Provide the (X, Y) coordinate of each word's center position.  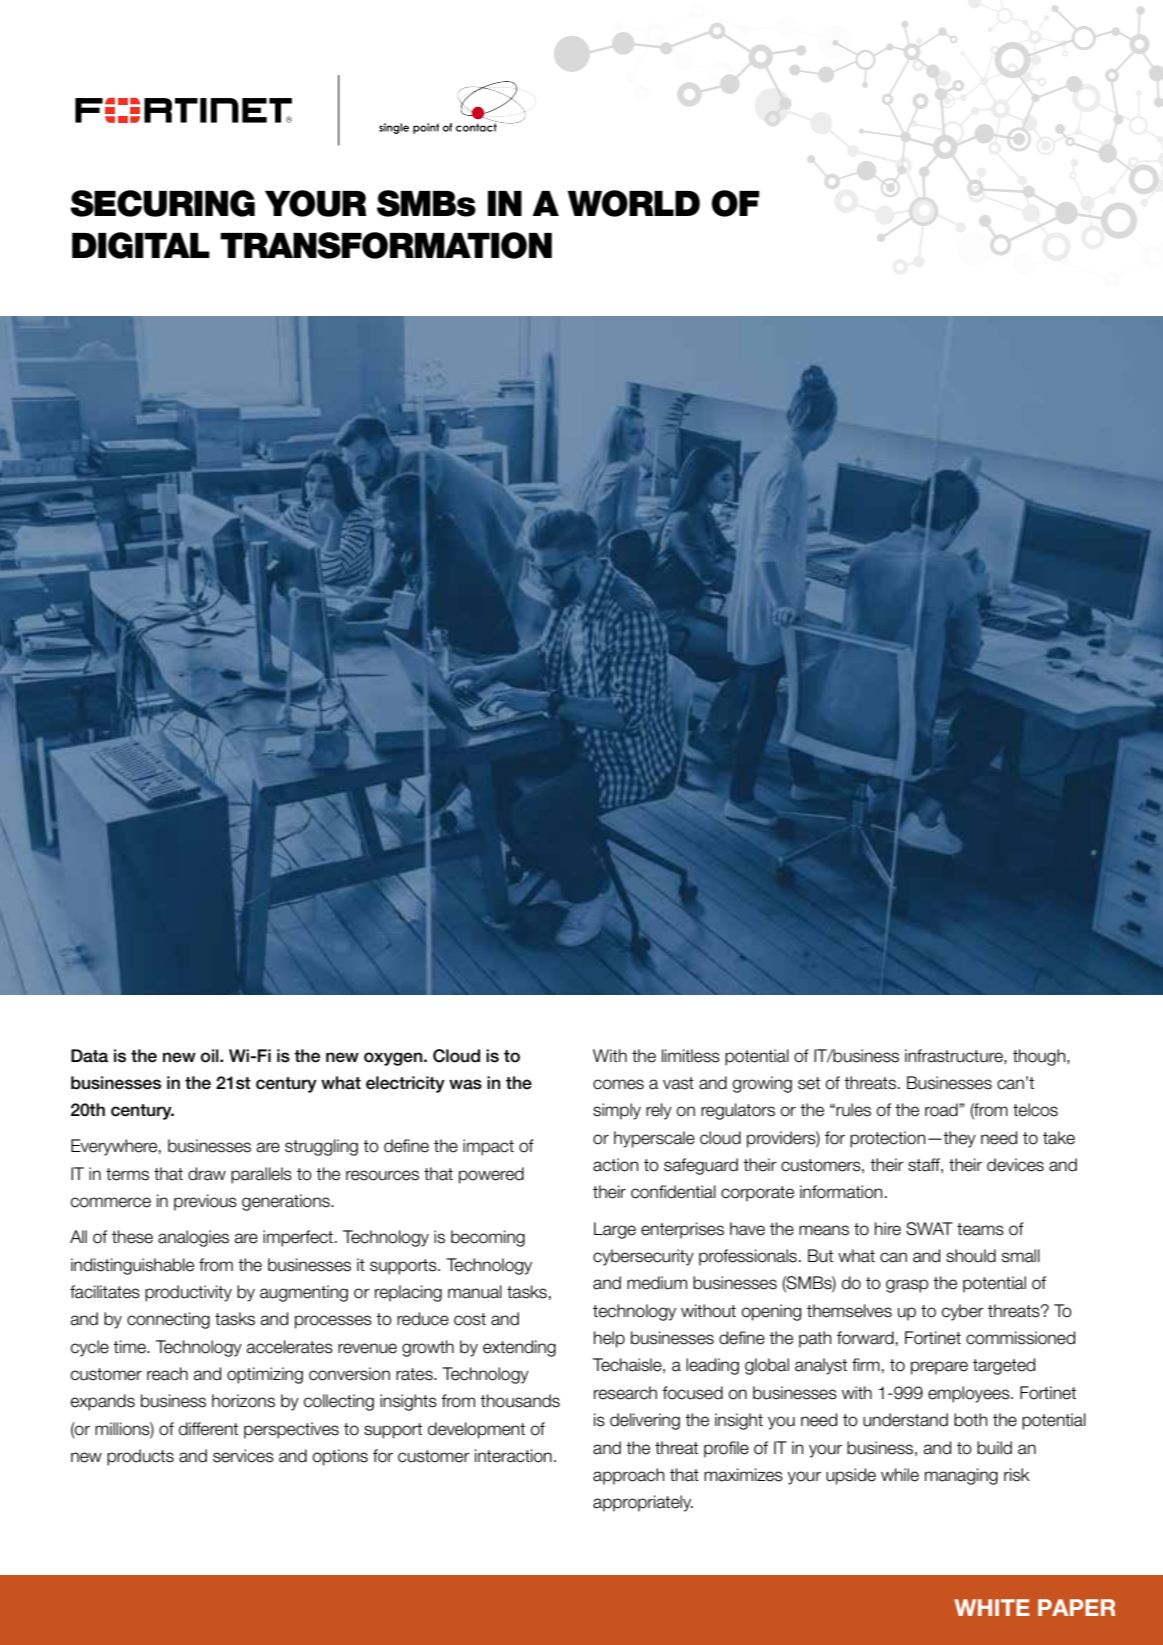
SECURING (162, 203)
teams (980, 1229)
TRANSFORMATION (386, 245)
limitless (691, 1056)
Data (89, 1056)
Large (615, 1230)
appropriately (643, 1503)
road (942, 1110)
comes (618, 1084)
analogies (193, 1238)
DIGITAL (141, 245)
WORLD (633, 203)
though (1040, 1057)
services (243, 1456)
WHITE (992, 1607)
